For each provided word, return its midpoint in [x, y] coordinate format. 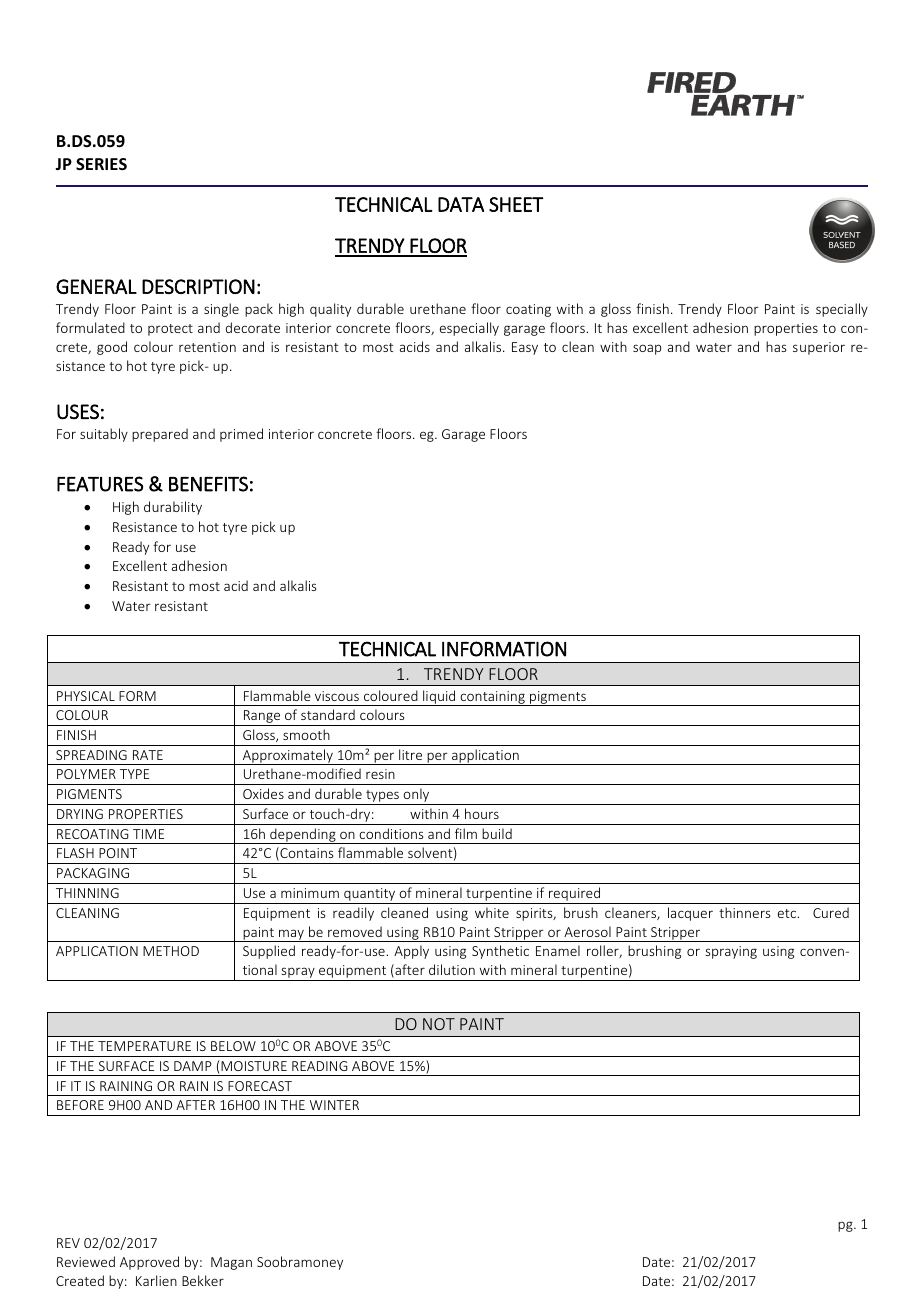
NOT [439, 1024]
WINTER [334, 1105]
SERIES [101, 164]
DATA [461, 204]
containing [492, 698]
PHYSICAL [86, 696]
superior [819, 348]
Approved [149, 1263]
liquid [439, 698]
